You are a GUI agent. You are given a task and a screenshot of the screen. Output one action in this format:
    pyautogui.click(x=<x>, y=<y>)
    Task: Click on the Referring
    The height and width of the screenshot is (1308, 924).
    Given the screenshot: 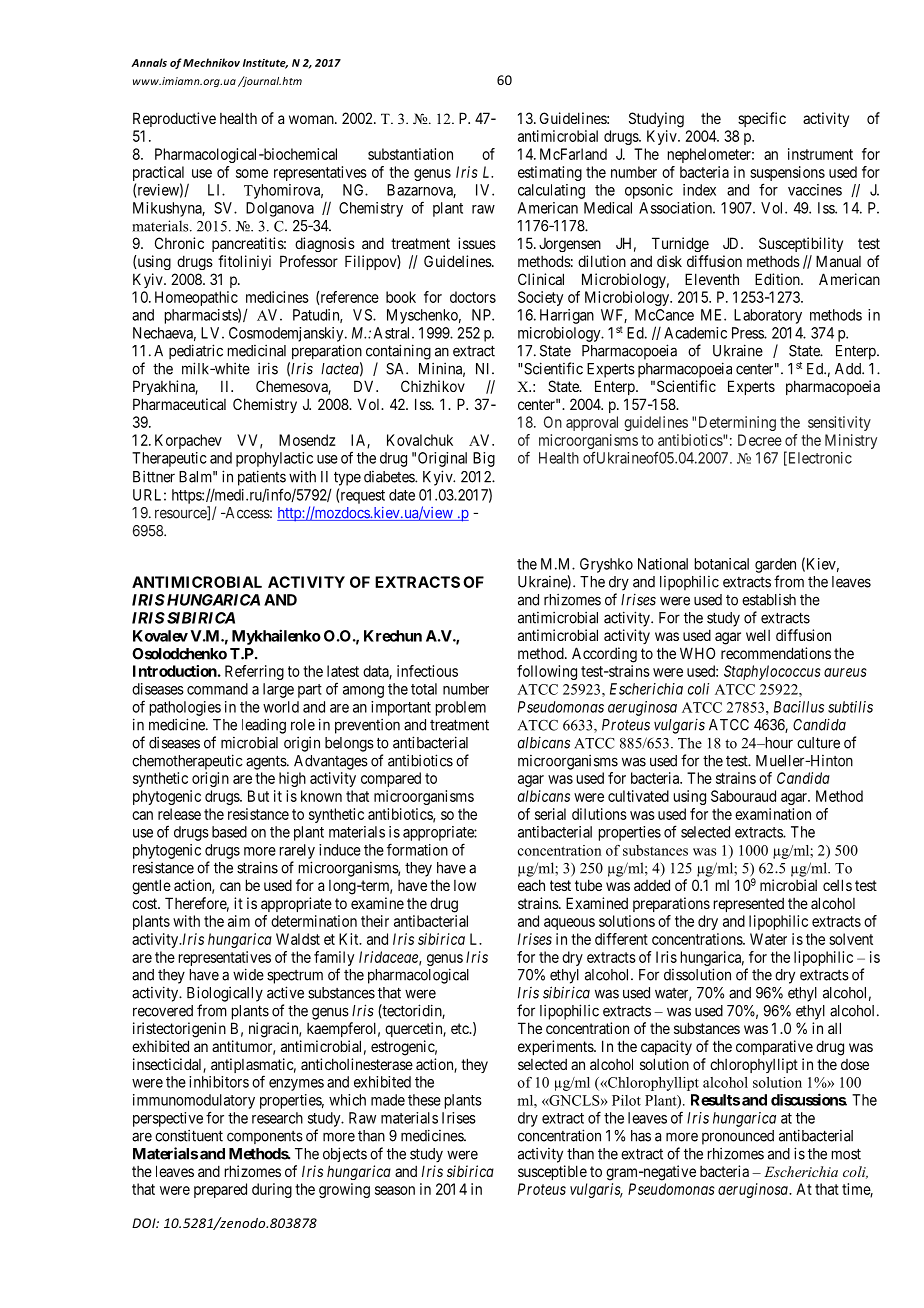 What is the action you would take?
    pyautogui.click(x=254, y=672)
